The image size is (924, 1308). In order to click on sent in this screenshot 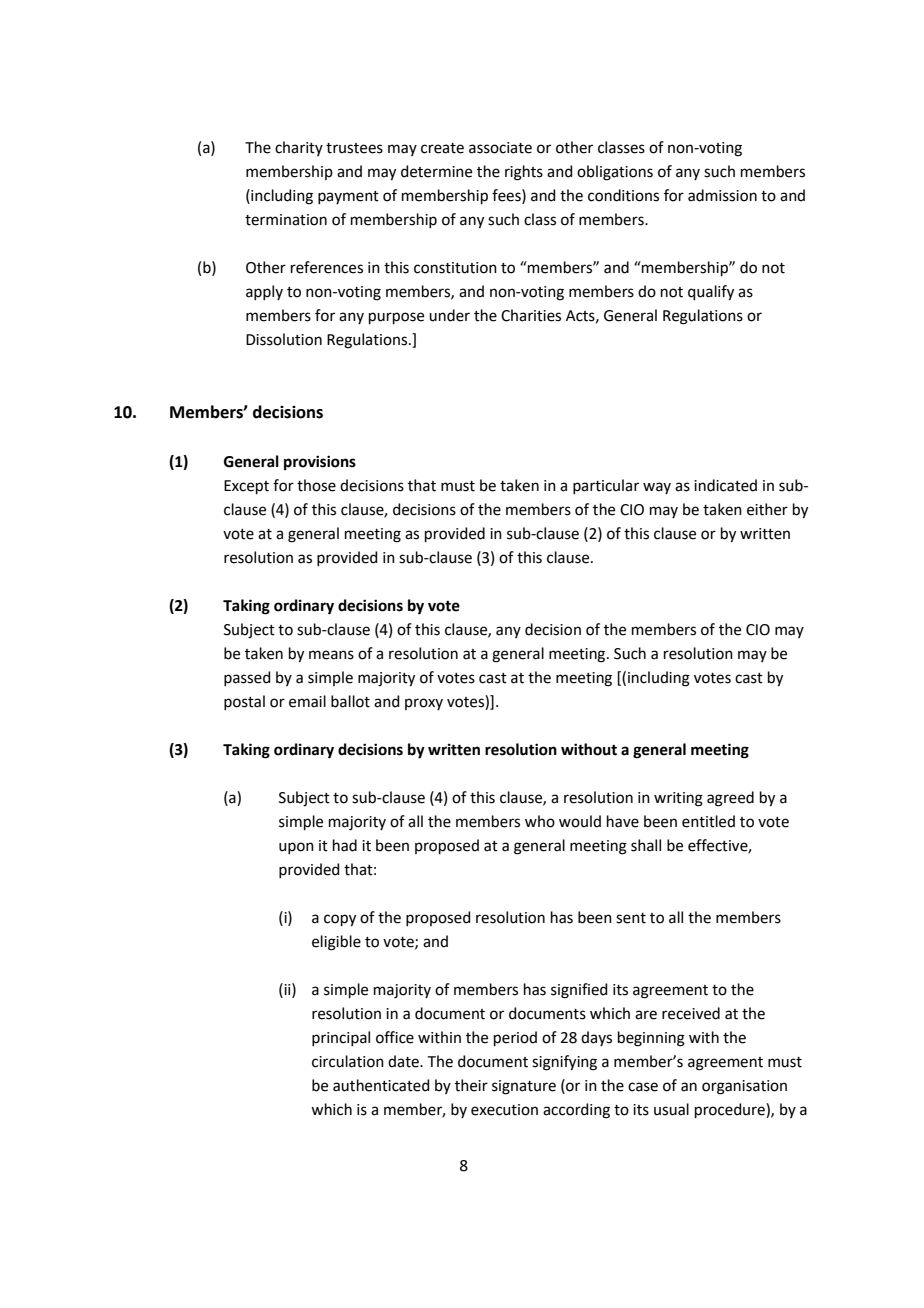, I will do `click(631, 918)`.
